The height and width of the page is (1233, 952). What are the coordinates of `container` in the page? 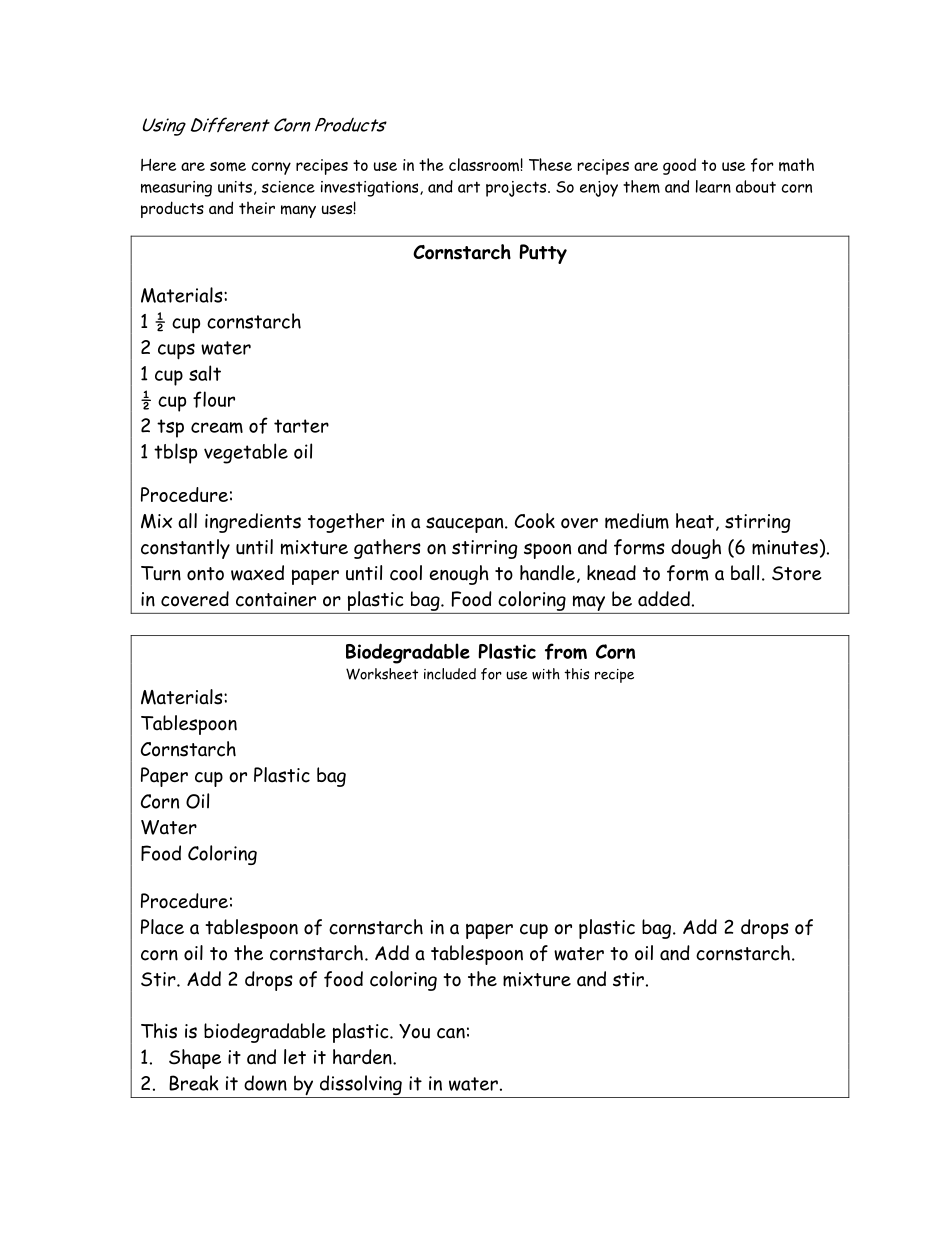 It's located at (276, 599).
